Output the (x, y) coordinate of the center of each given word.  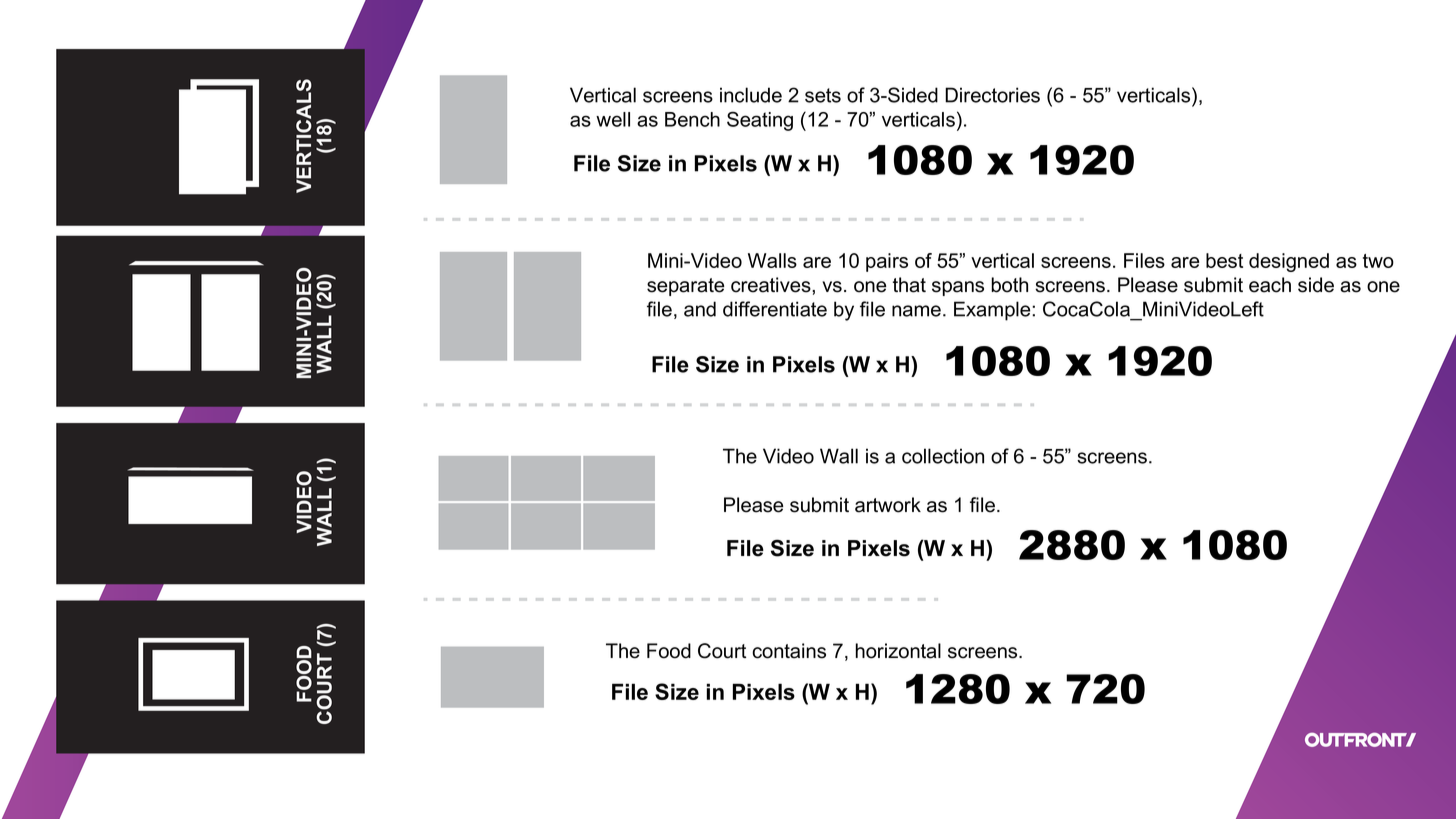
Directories (992, 95)
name (916, 311)
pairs (887, 262)
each (1270, 285)
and (700, 309)
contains (789, 651)
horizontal (898, 651)
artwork (888, 505)
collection (943, 456)
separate (685, 287)
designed (1289, 262)
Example (993, 311)
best (1224, 260)
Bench (692, 119)
